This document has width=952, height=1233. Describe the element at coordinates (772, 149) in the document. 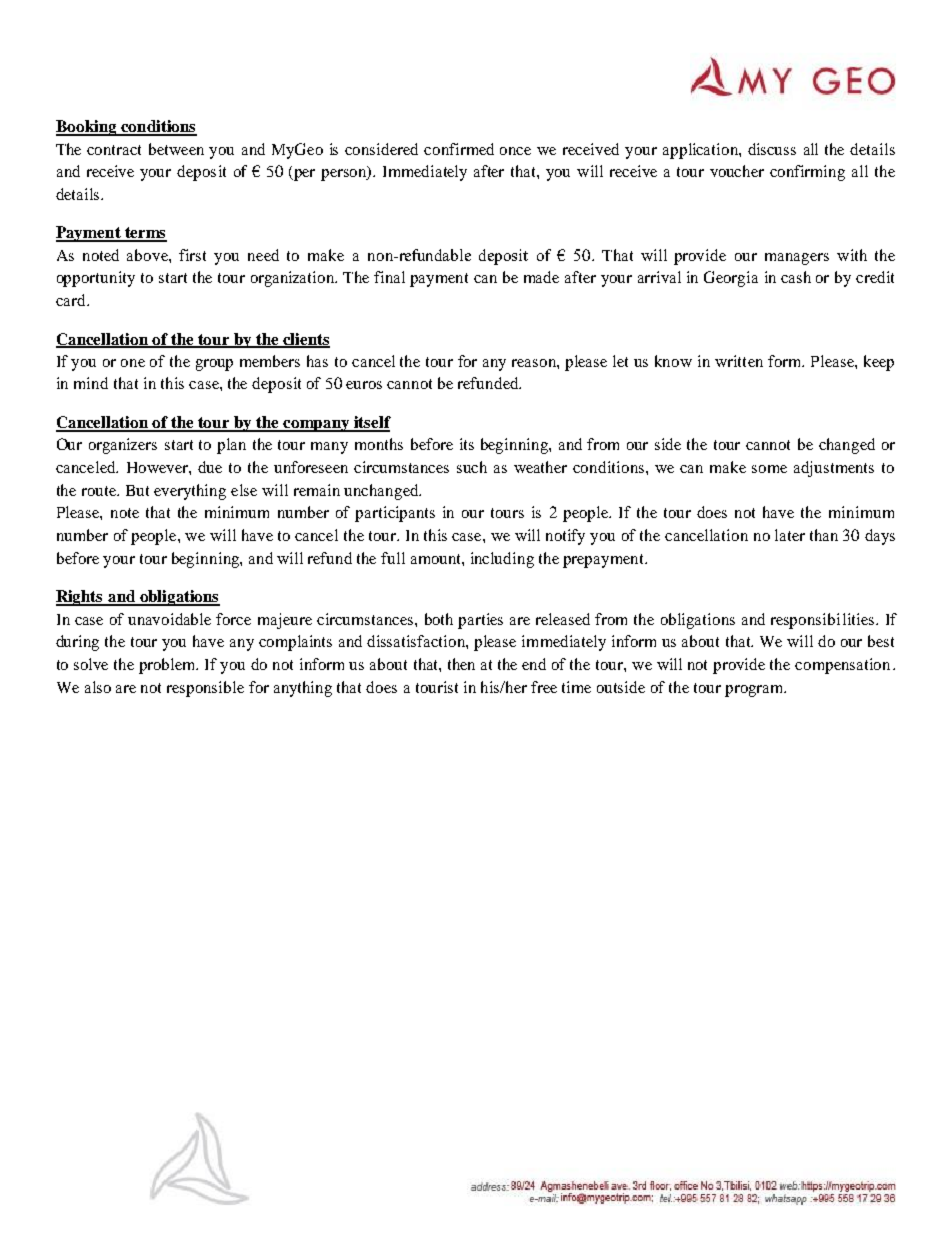

I see `discuss` at that location.
